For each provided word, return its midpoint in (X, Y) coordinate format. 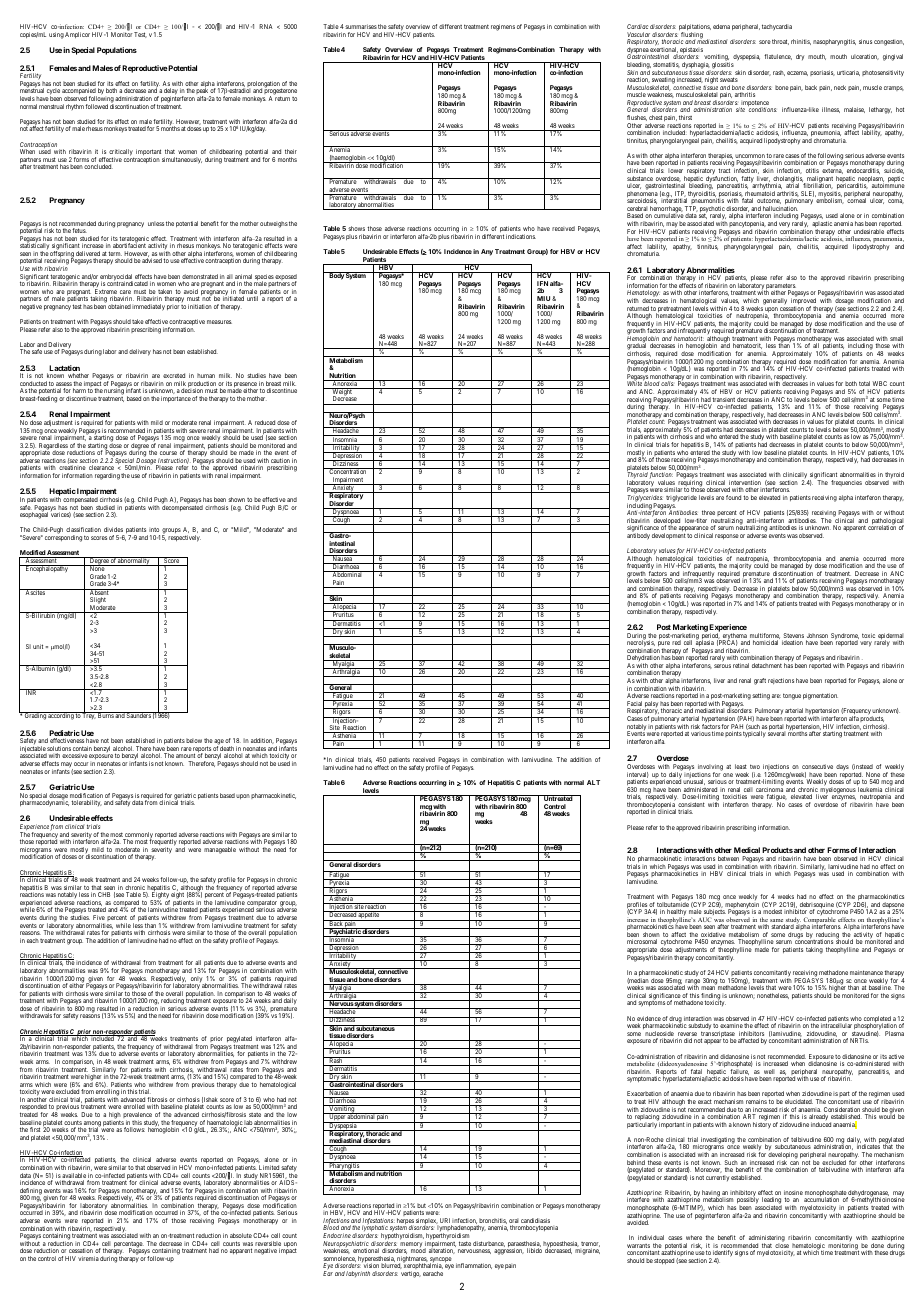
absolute (241, 1235)
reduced (265, 422)
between (728, 858)
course (168, 453)
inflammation (474, 1266)
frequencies (846, 483)
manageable (220, 850)
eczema (797, 73)
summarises (361, 26)
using (56, 35)
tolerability (86, 803)
